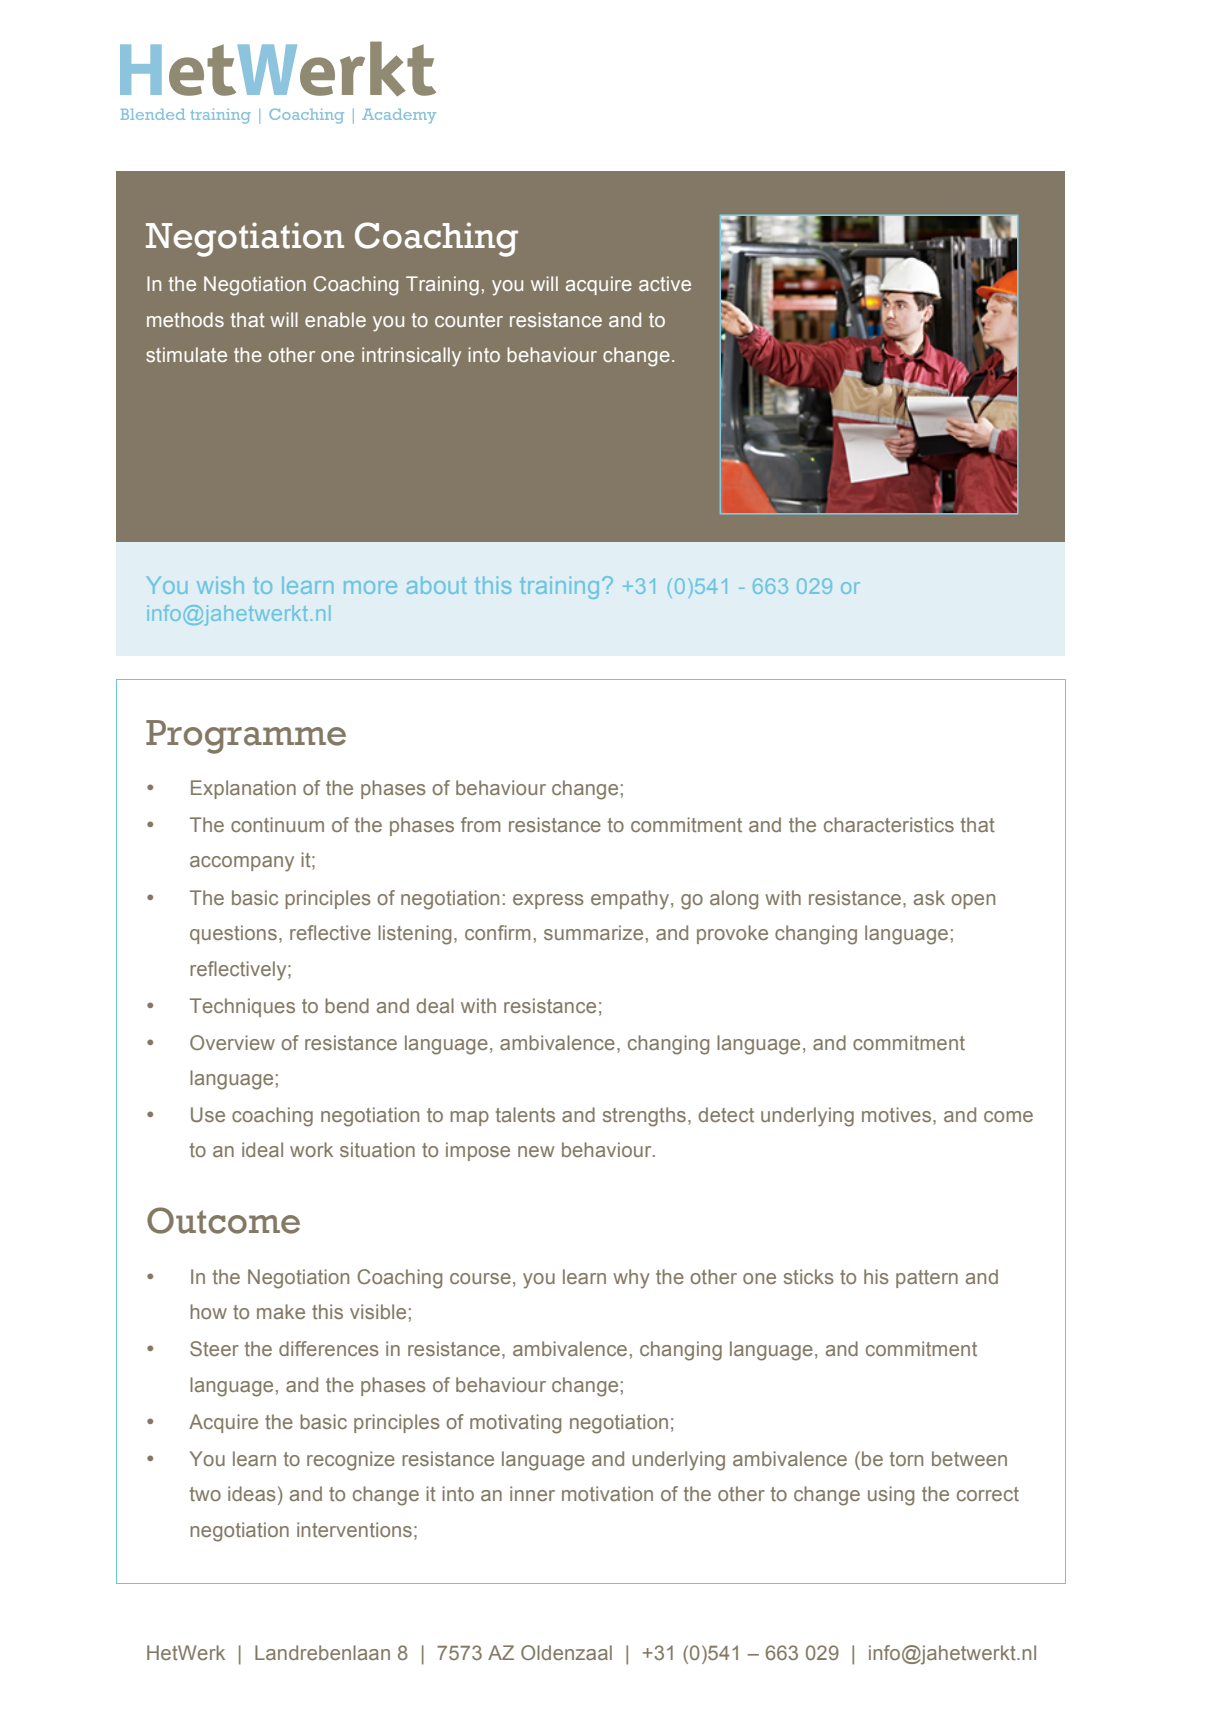 The width and height of the screenshot is (1227, 1736). What do you see at coordinates (233, 934) in the screenshot?
I see `questions` at bounding box center [233, 934].
